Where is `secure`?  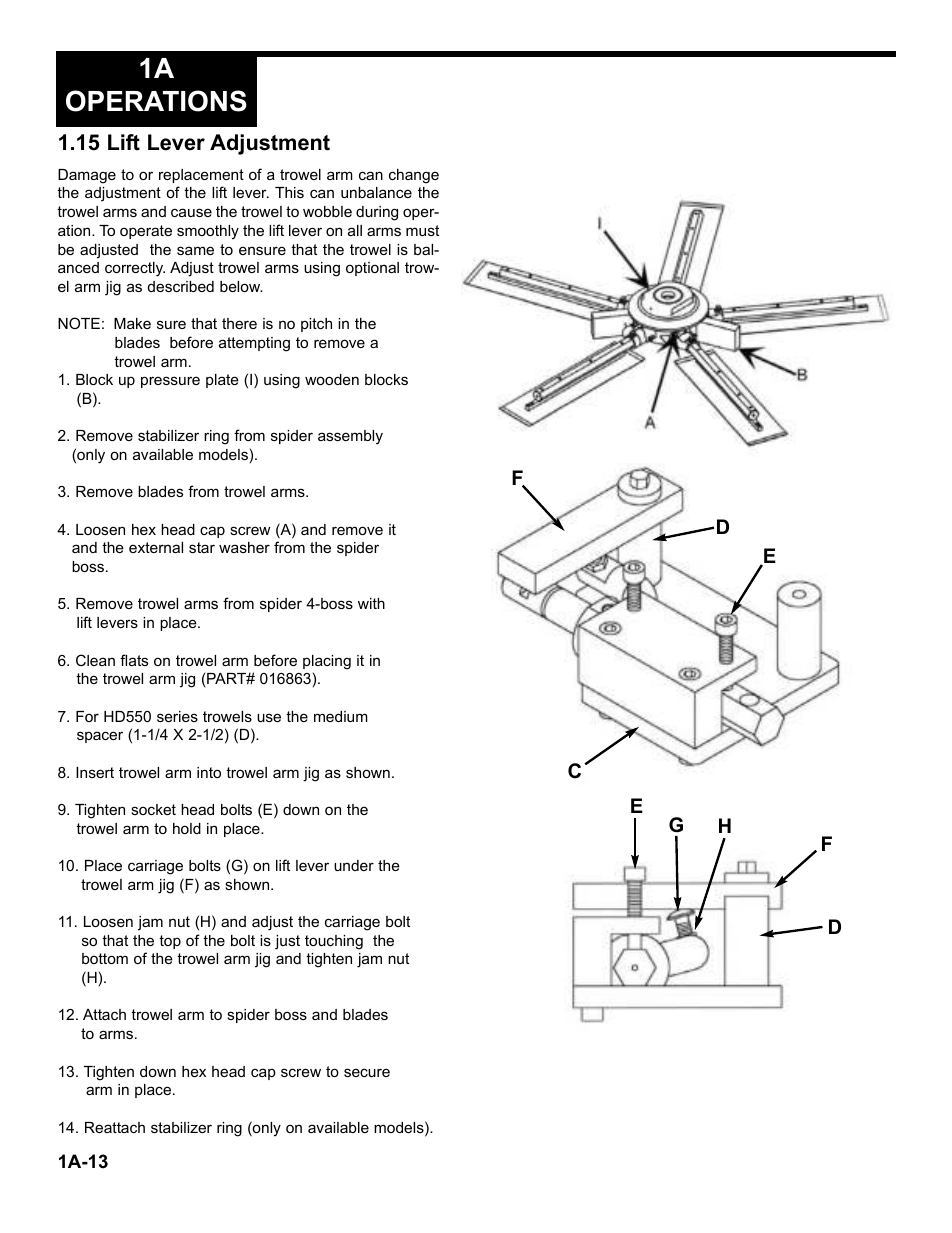 secure is located at coordinates (367, 1072).
